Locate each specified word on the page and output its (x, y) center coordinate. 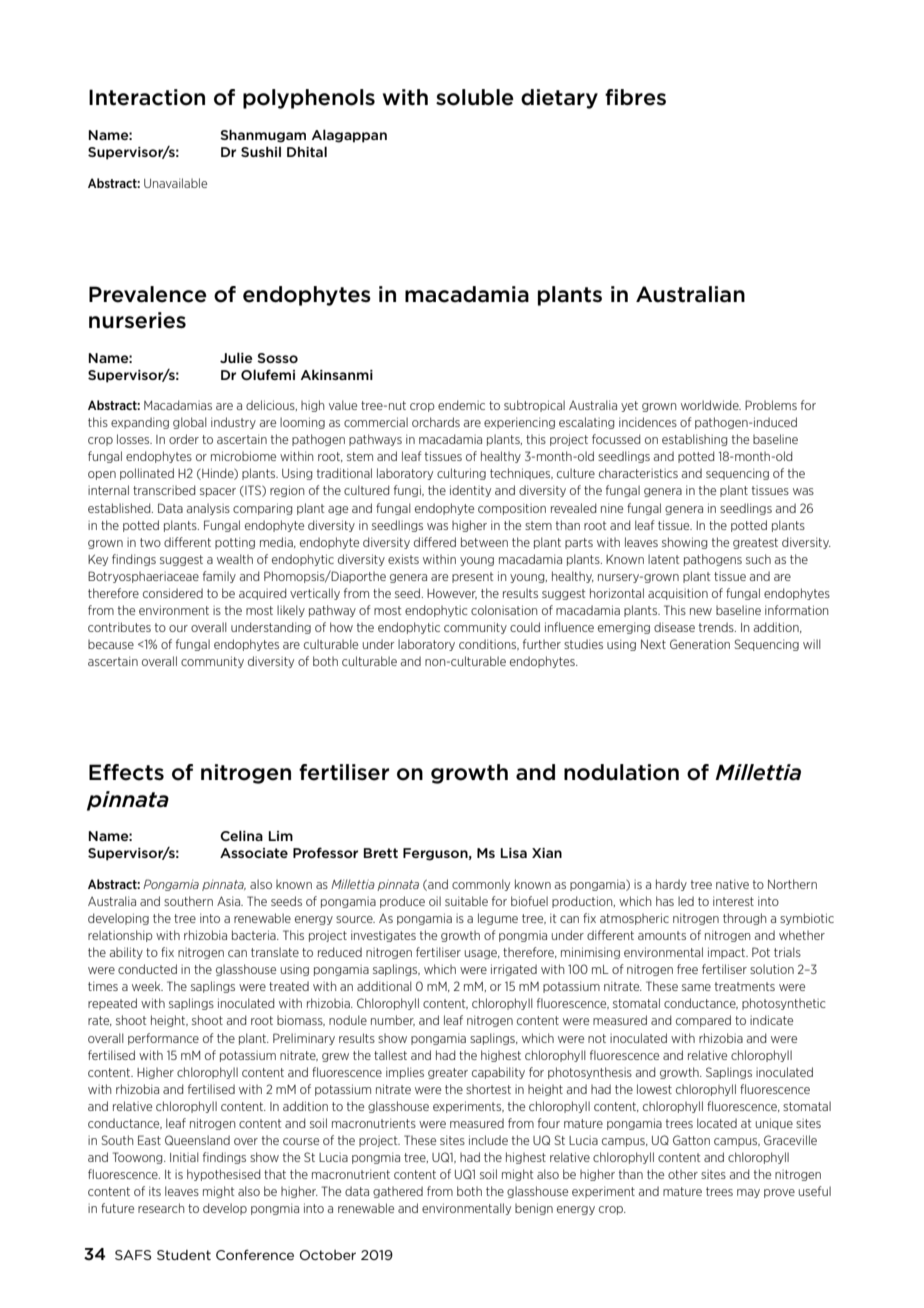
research (161, 1208)
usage (482, 954)
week (147, 986)
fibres (635, 97)
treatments (745, 986)
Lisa (514, 853)
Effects (126, 772)
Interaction (147, 97)
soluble (475, 97)
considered (173, 593)
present (472, 577)
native (732, 884)
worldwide (711, 405)
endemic (461, 405)
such (758, 559)
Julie (236, 357)
